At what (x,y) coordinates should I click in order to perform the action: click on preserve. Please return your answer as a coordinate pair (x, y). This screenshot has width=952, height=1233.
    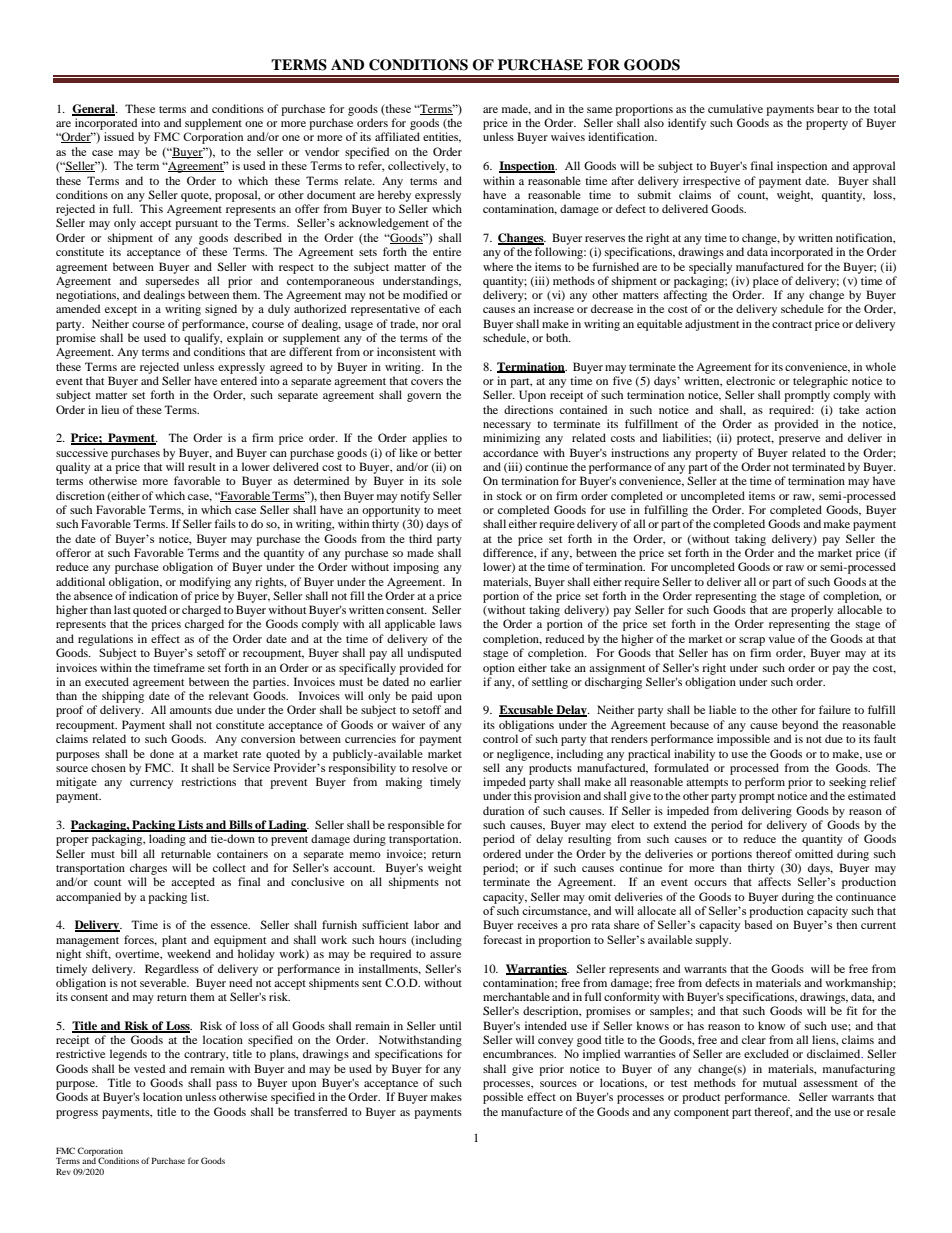
    Looking at the image, I should click on (799, 440).
